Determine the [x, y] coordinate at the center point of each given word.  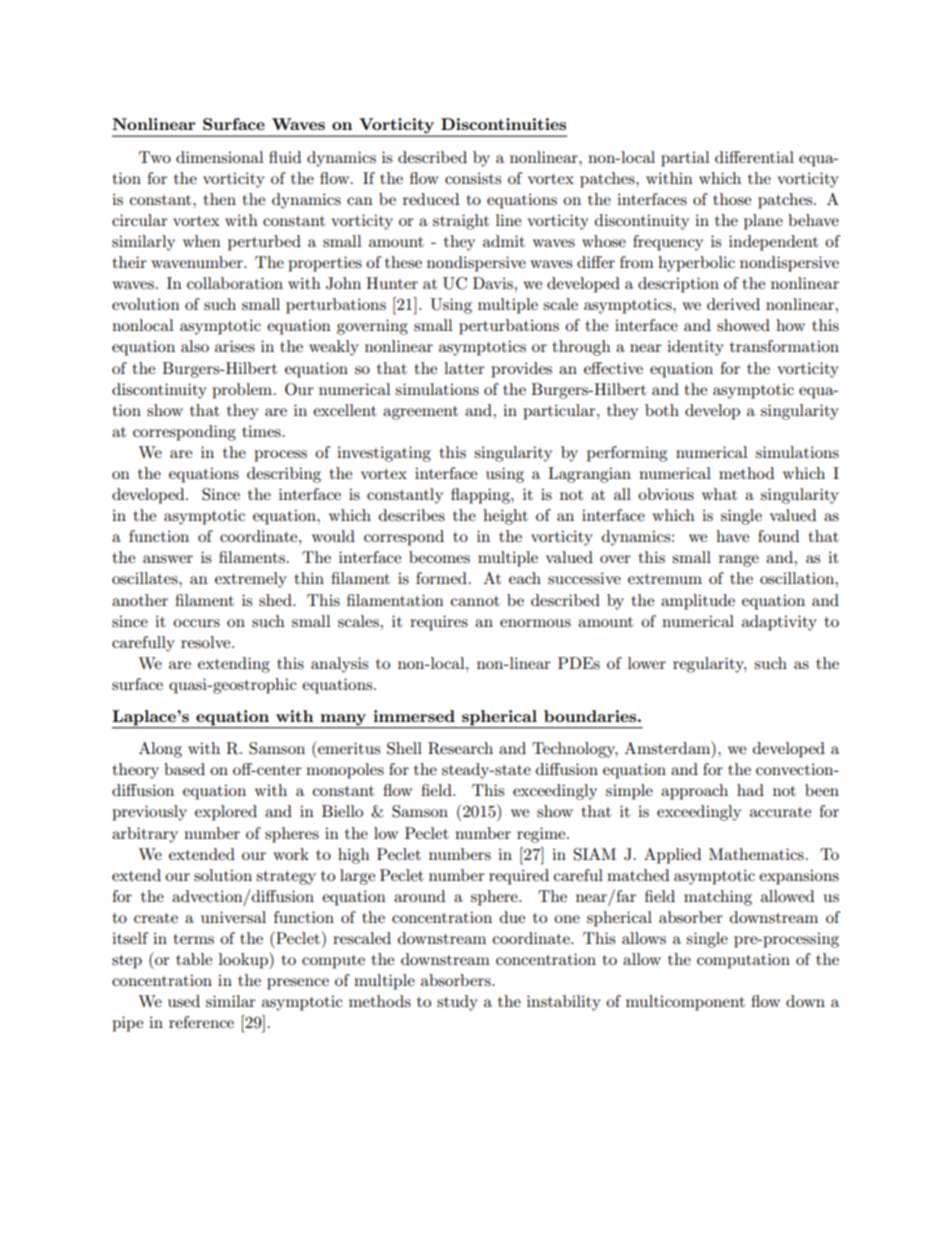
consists [473, 178]
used [184, 1001]
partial [685, 159]
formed [441, 578]
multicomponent [685, 1003]
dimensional [220, 157]
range [739, 561]
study [457, 1003]
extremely [251, 580]
